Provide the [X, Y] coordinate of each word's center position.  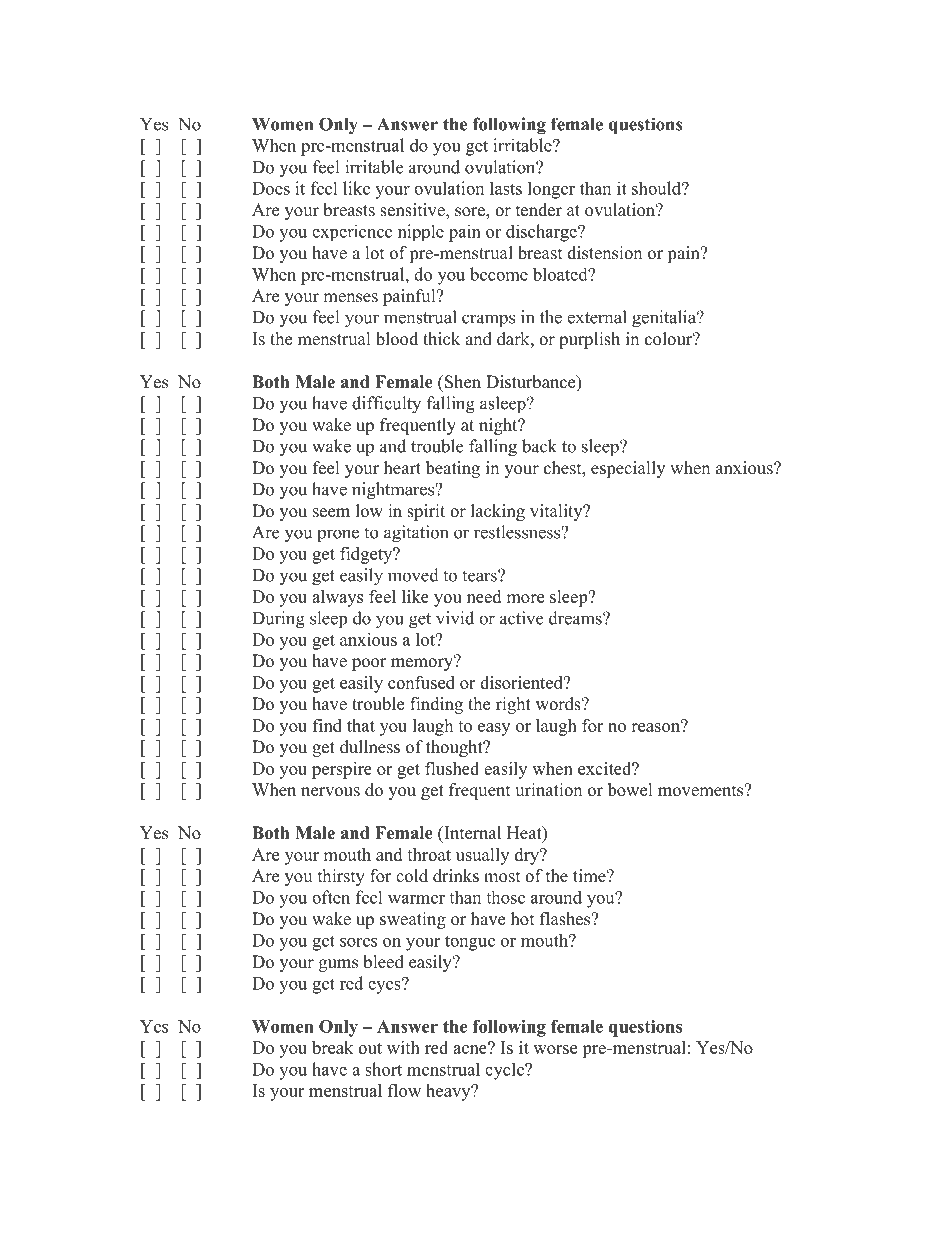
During [278, 620]
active [521, 618]
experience [352, 232]
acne [471, 1048]
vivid [455, 618]
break [332, 1047]
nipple [421, 232]
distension [604, 253]
